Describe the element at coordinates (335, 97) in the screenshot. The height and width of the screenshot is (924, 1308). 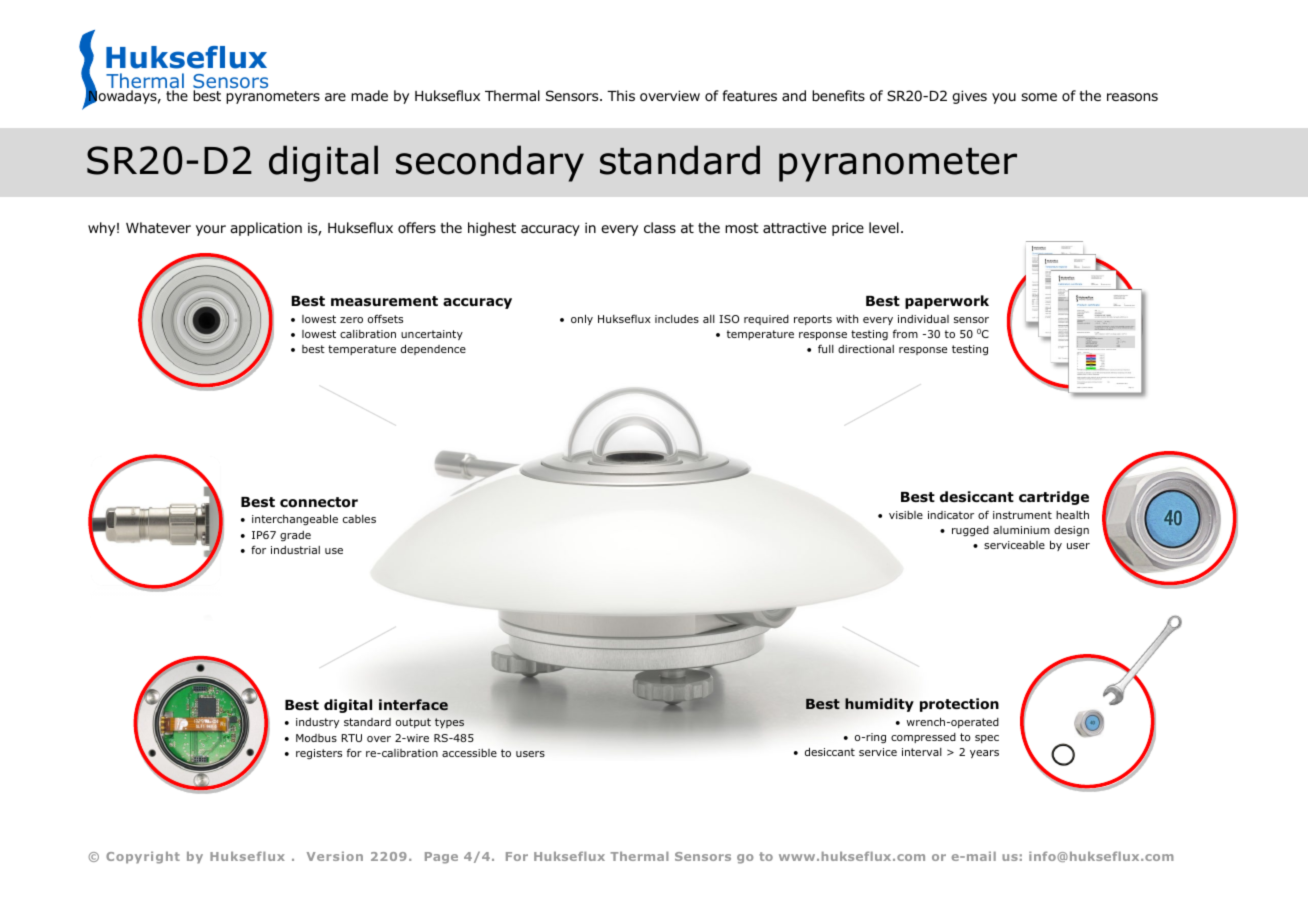
I see `are` at that location.
